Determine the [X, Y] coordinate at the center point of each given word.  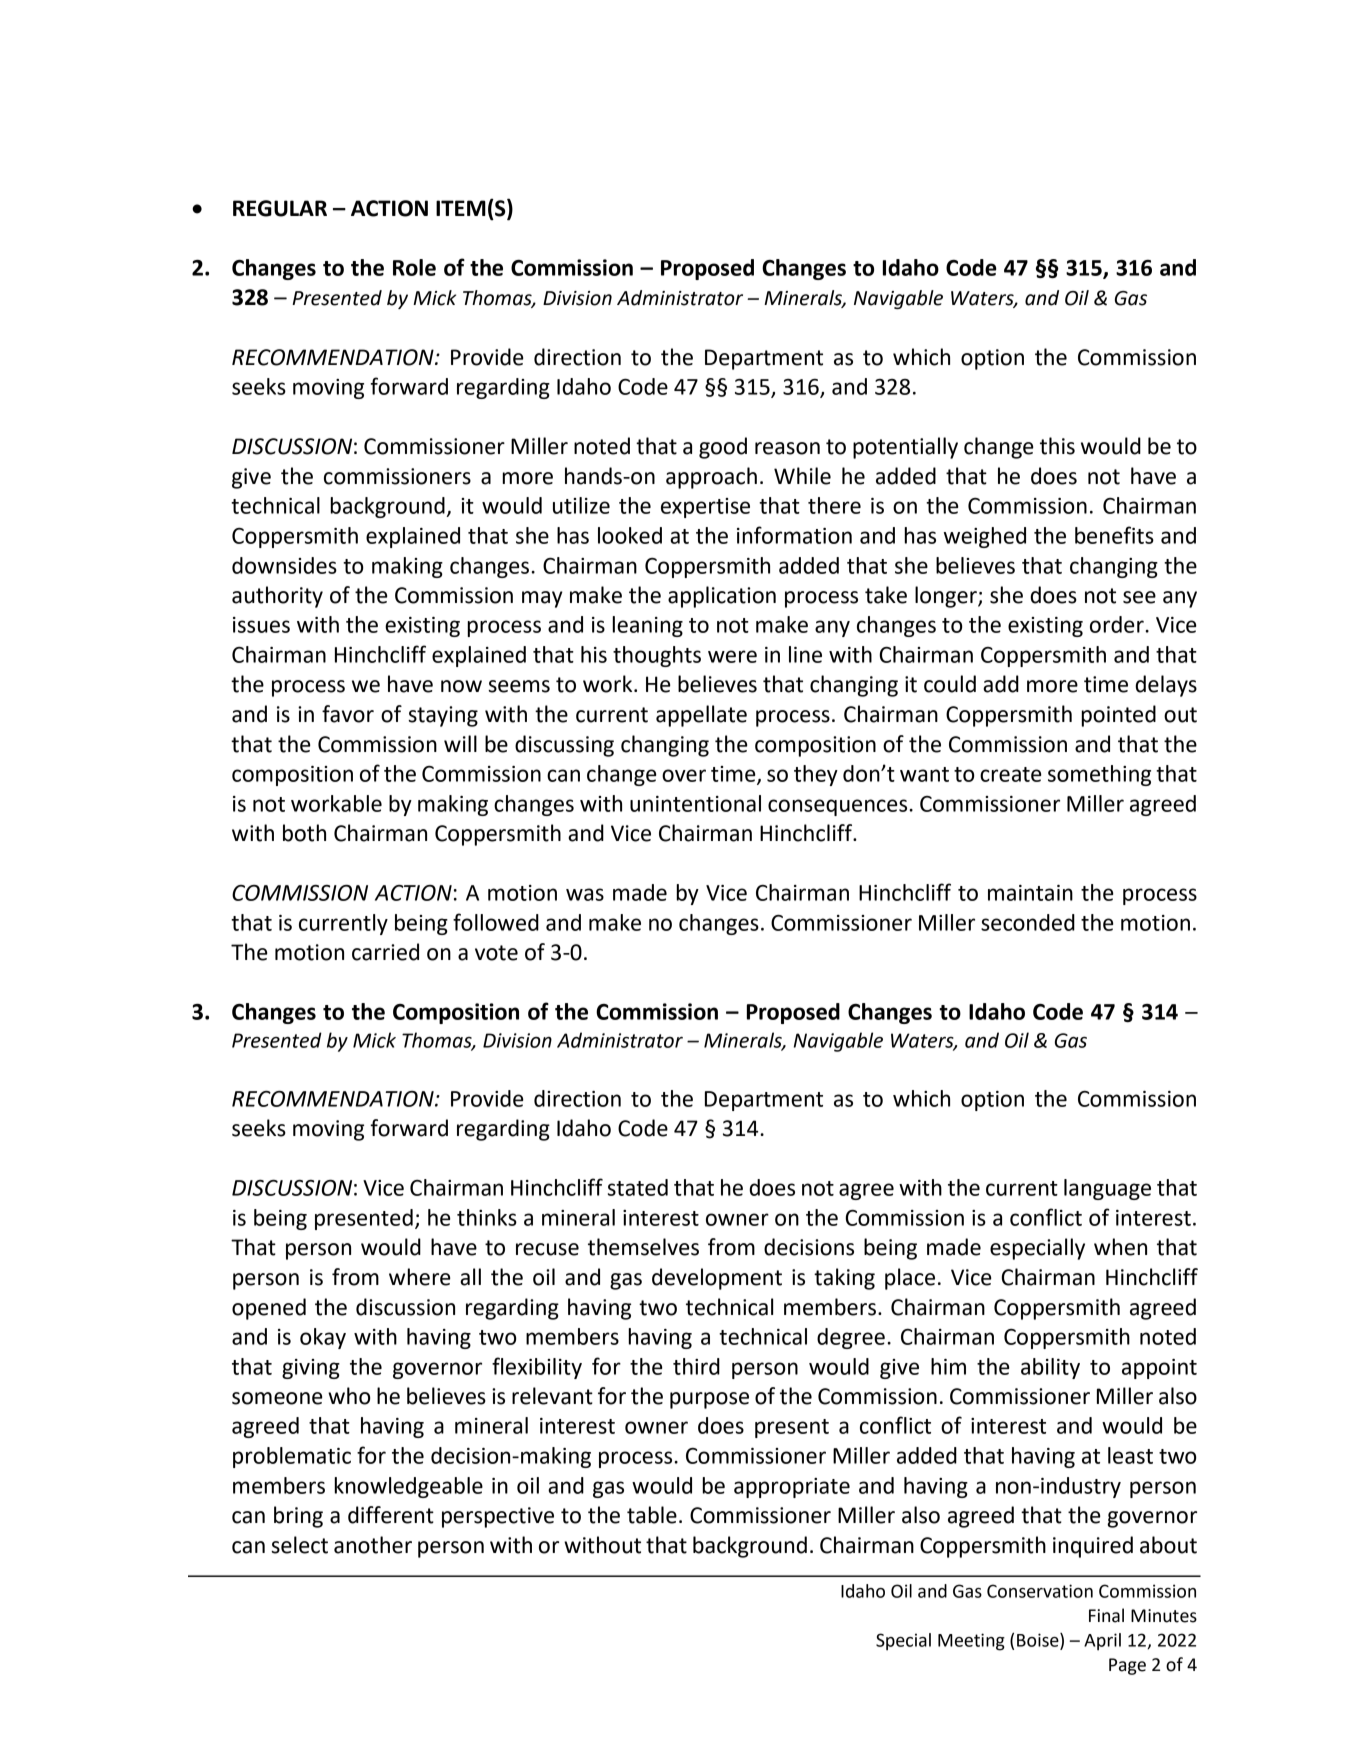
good [723, 448]
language [1107, 1189]
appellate [701, 716]
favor [348, 714]
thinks [487, 1217]
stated [638, 1187]
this [1057, 446]
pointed [1118, 716]
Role [414, 267]
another [373, 1545]
